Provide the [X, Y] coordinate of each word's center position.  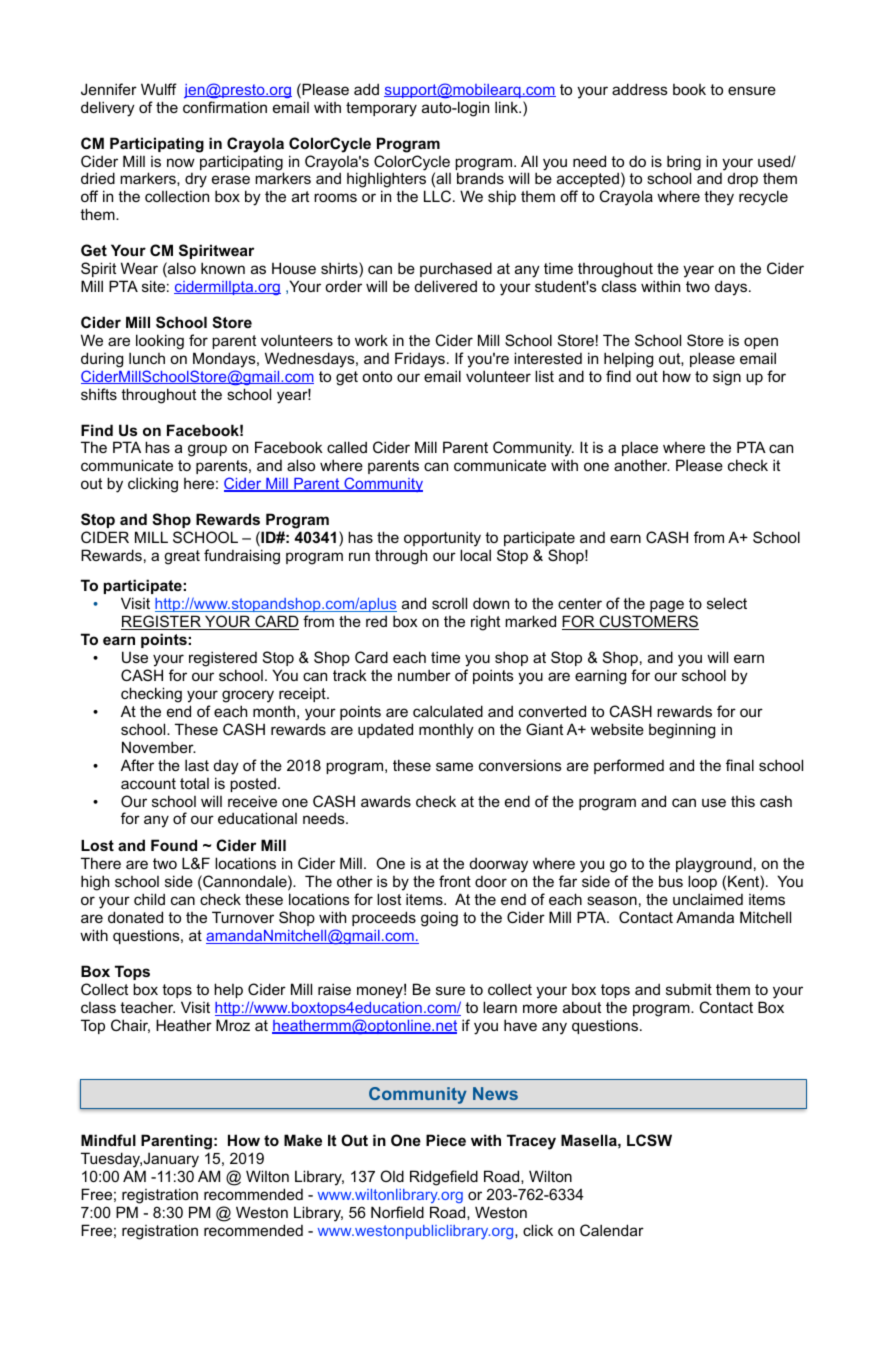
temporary [381, 109]
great [182, 557]
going [439, 919]
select [727, 603]
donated [135, 917]
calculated [448, 711]
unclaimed [708, 899]
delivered [446, 286]
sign [727, 378]
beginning [682, 731]
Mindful [108, 1140]
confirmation [225, 107]
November [159, 747]
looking [160, 342]
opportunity [442, 539]
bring [684, 164]
